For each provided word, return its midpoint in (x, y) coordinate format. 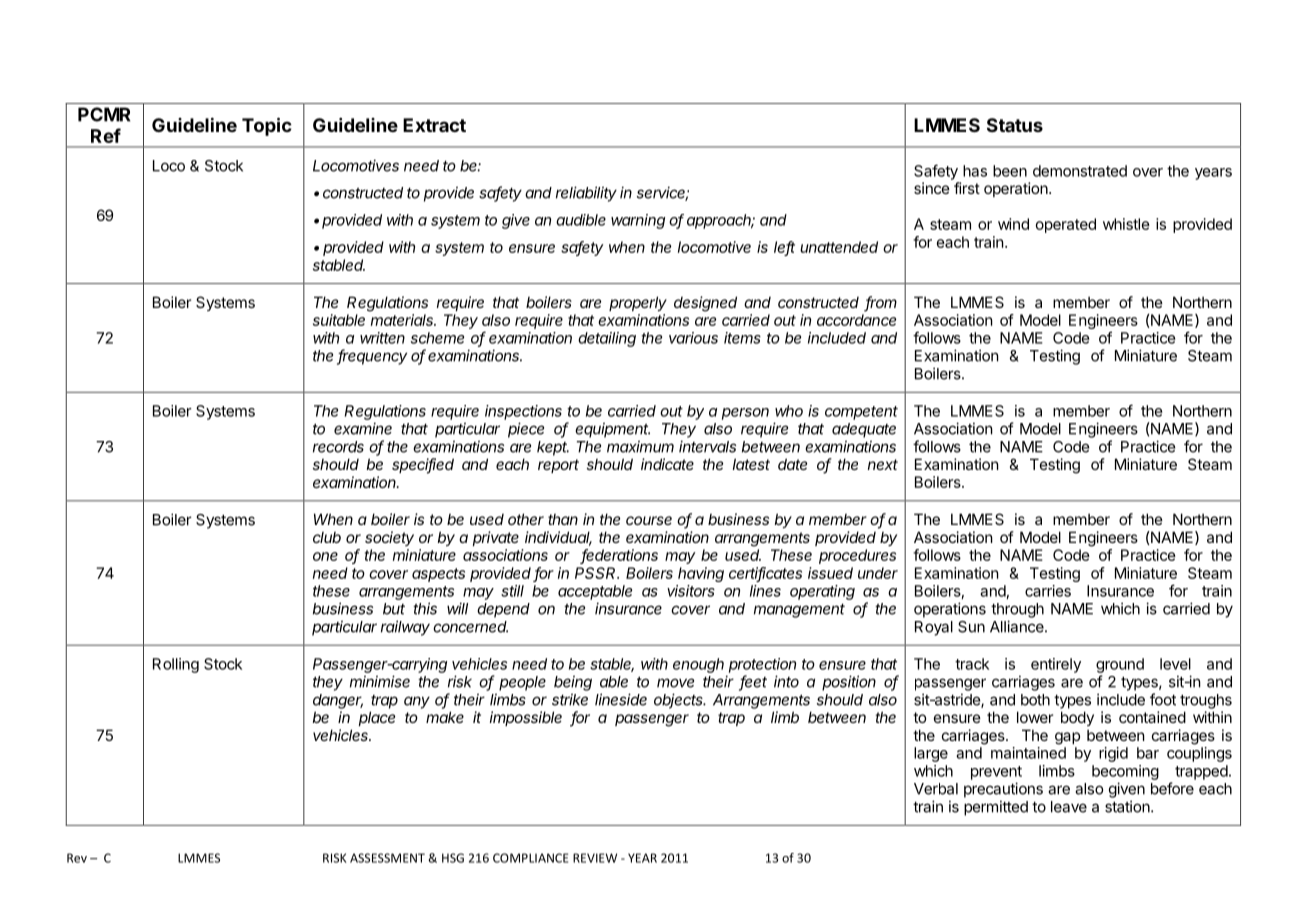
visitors (691, 591)
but (394, 609)
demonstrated (1080, 171)
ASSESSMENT (387, 858)
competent (861, 413)
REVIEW (595, 858)
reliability (586, 194)
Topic (267, 126)
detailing (607, 339)
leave (1069, 807)
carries (1048, 591)
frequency (372, 357)
